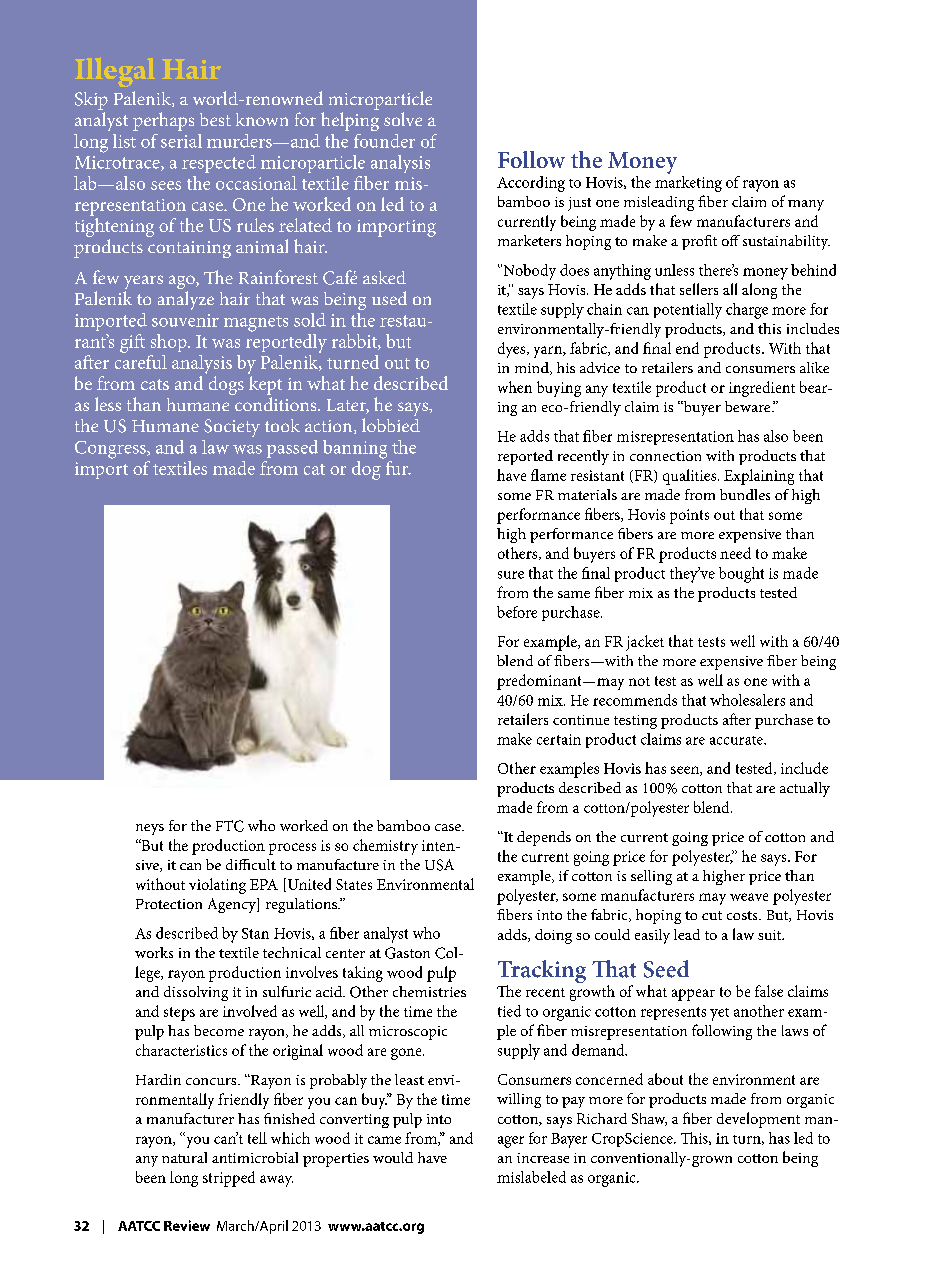  What do you see at coordinates (439, 865) in the document?
I see `USA` at bounding box center [439, 865].
